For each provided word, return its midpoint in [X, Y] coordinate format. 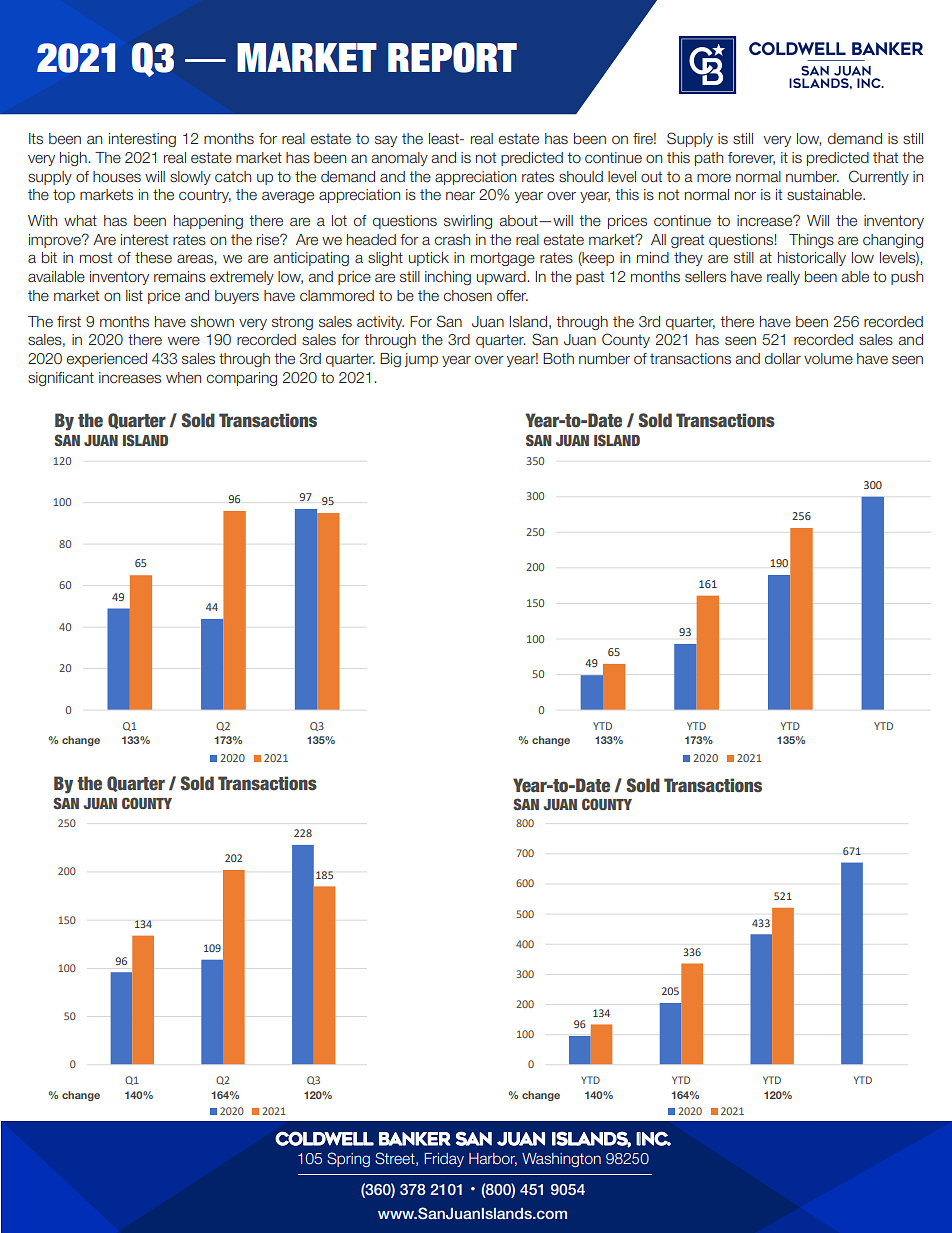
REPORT [452, 57]
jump [421, 360]
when [183, 377]
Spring [348, 1159]
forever [751, 158]
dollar [783, 358]
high [74, 159]
